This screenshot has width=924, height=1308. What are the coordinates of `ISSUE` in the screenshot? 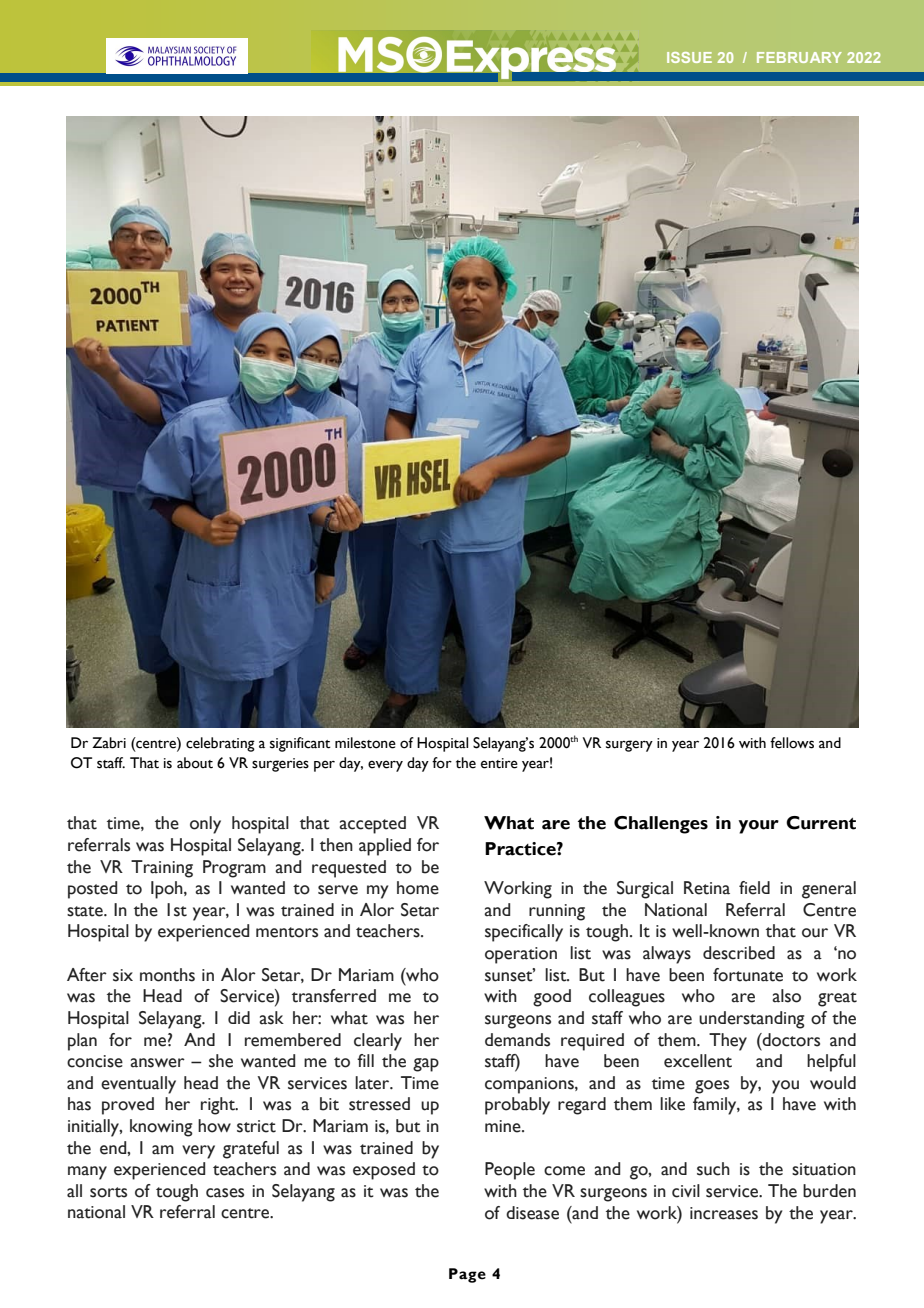 It's located at (689, 57).
